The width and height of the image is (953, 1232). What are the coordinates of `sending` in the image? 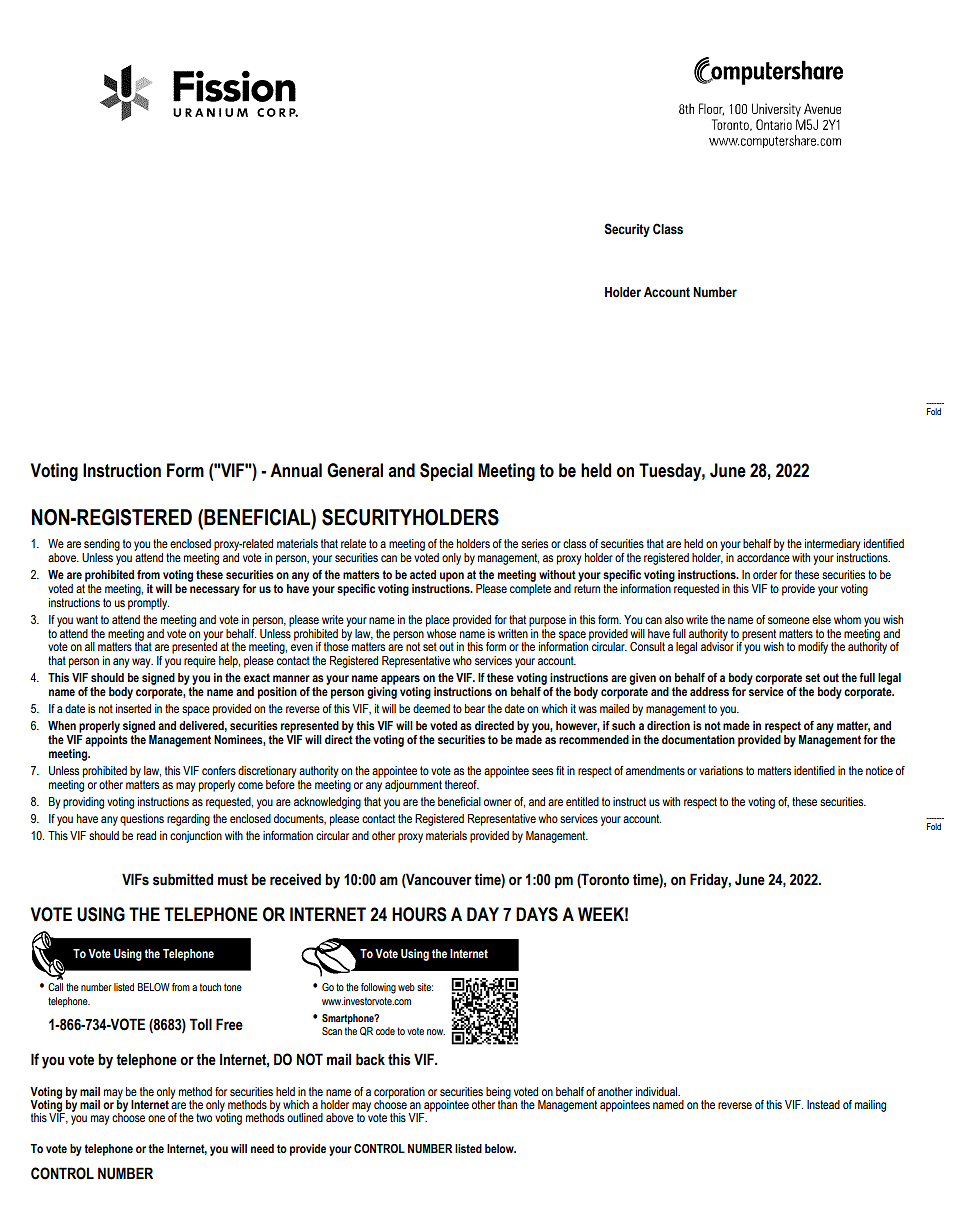 It's located at (101, 546).
